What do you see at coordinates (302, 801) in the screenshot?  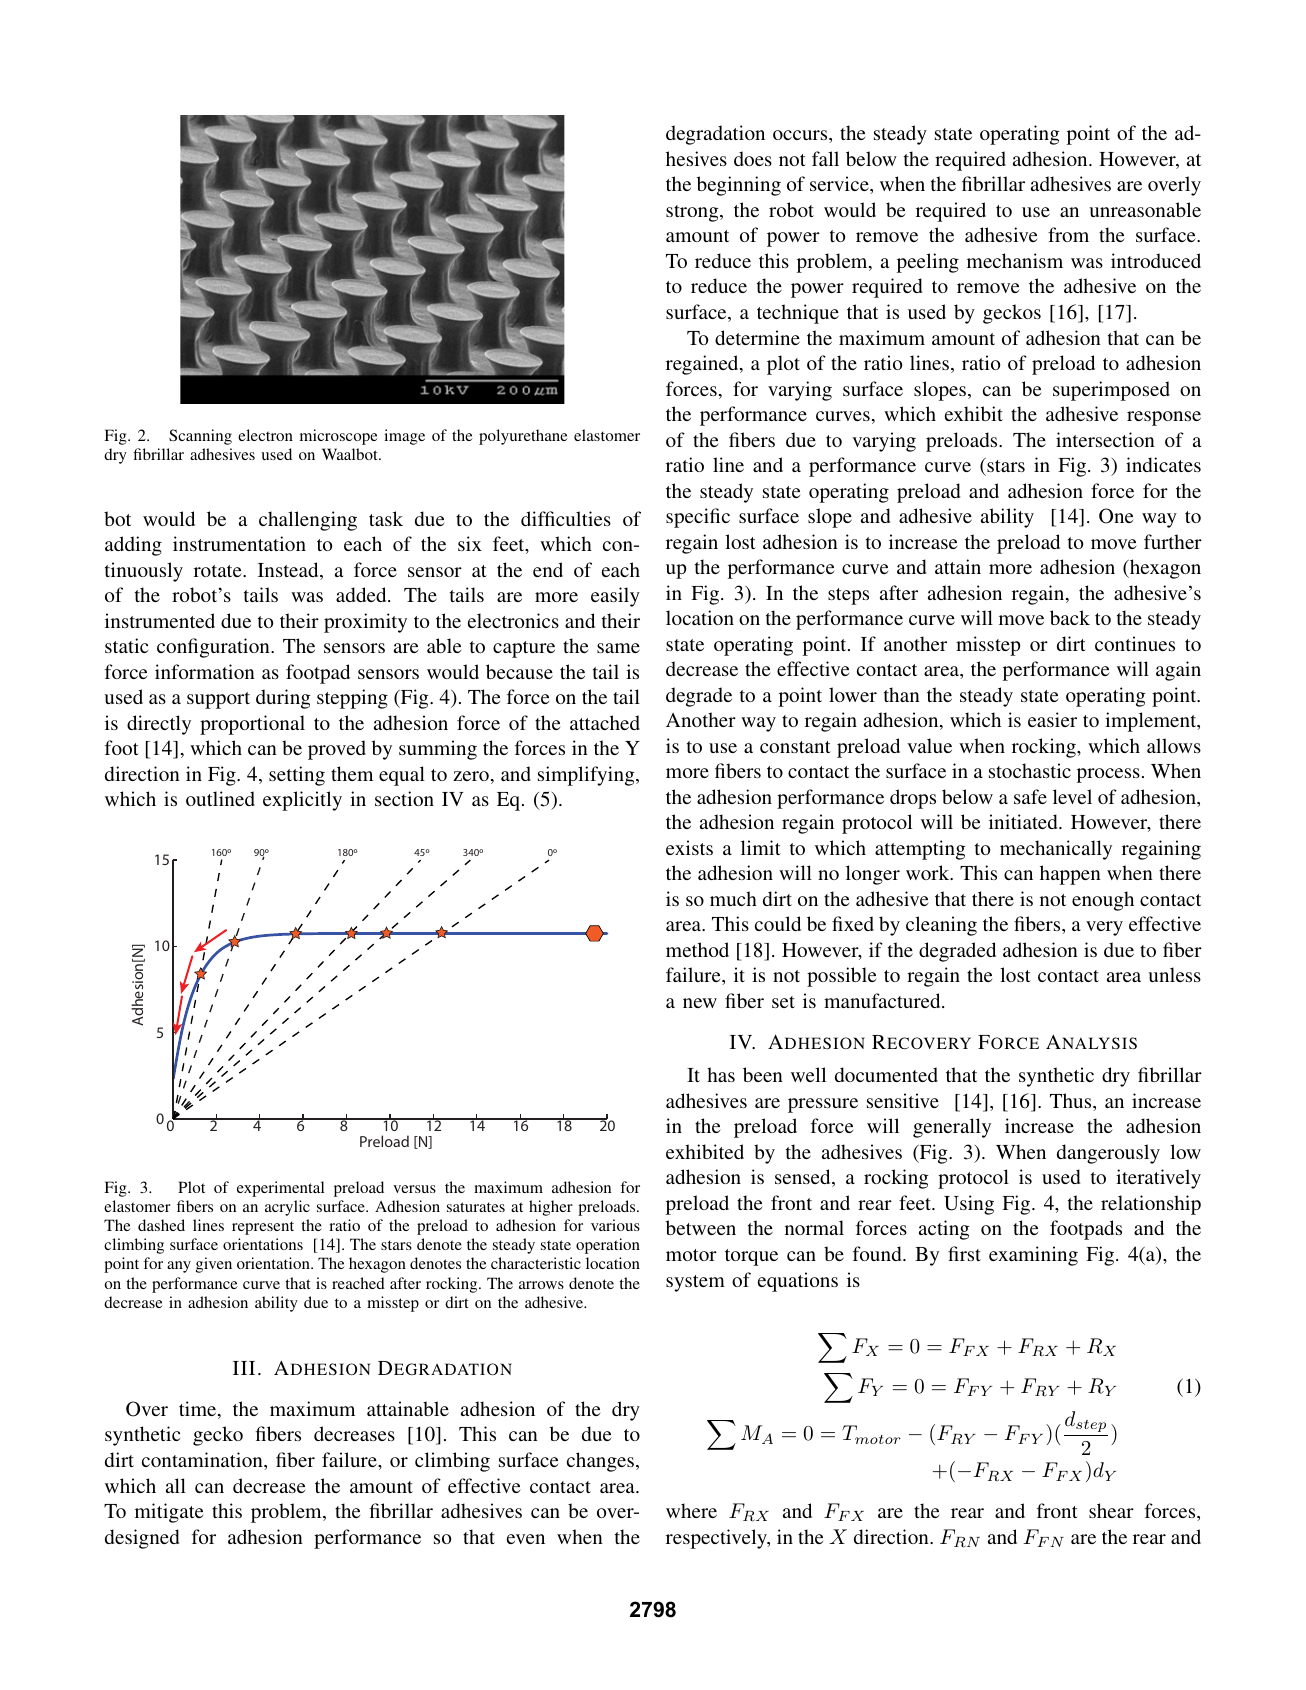 I see `explicitly` at bounding box center [302, 801].
